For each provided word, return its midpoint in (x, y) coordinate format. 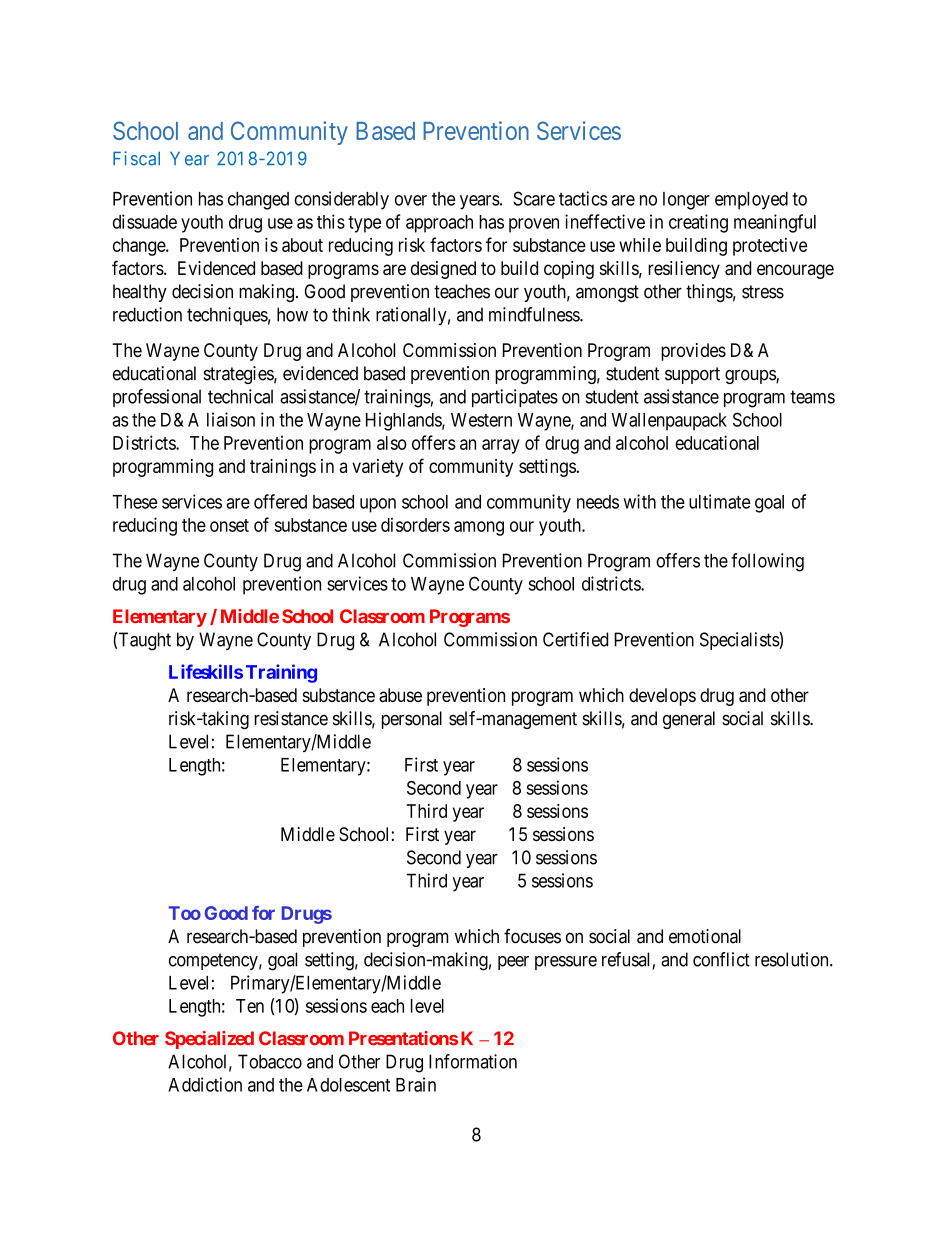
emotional (705, 936)
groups (751, 376)
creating (698, 223)
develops (662, 697)
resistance (291, 718)
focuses (532, 936)
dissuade (145, 221)
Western (481, 420)
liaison (231, 419)
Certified (575, 639)
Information (473, 1061)
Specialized (209, 1040)
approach (439, 224)
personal (412, 720)
